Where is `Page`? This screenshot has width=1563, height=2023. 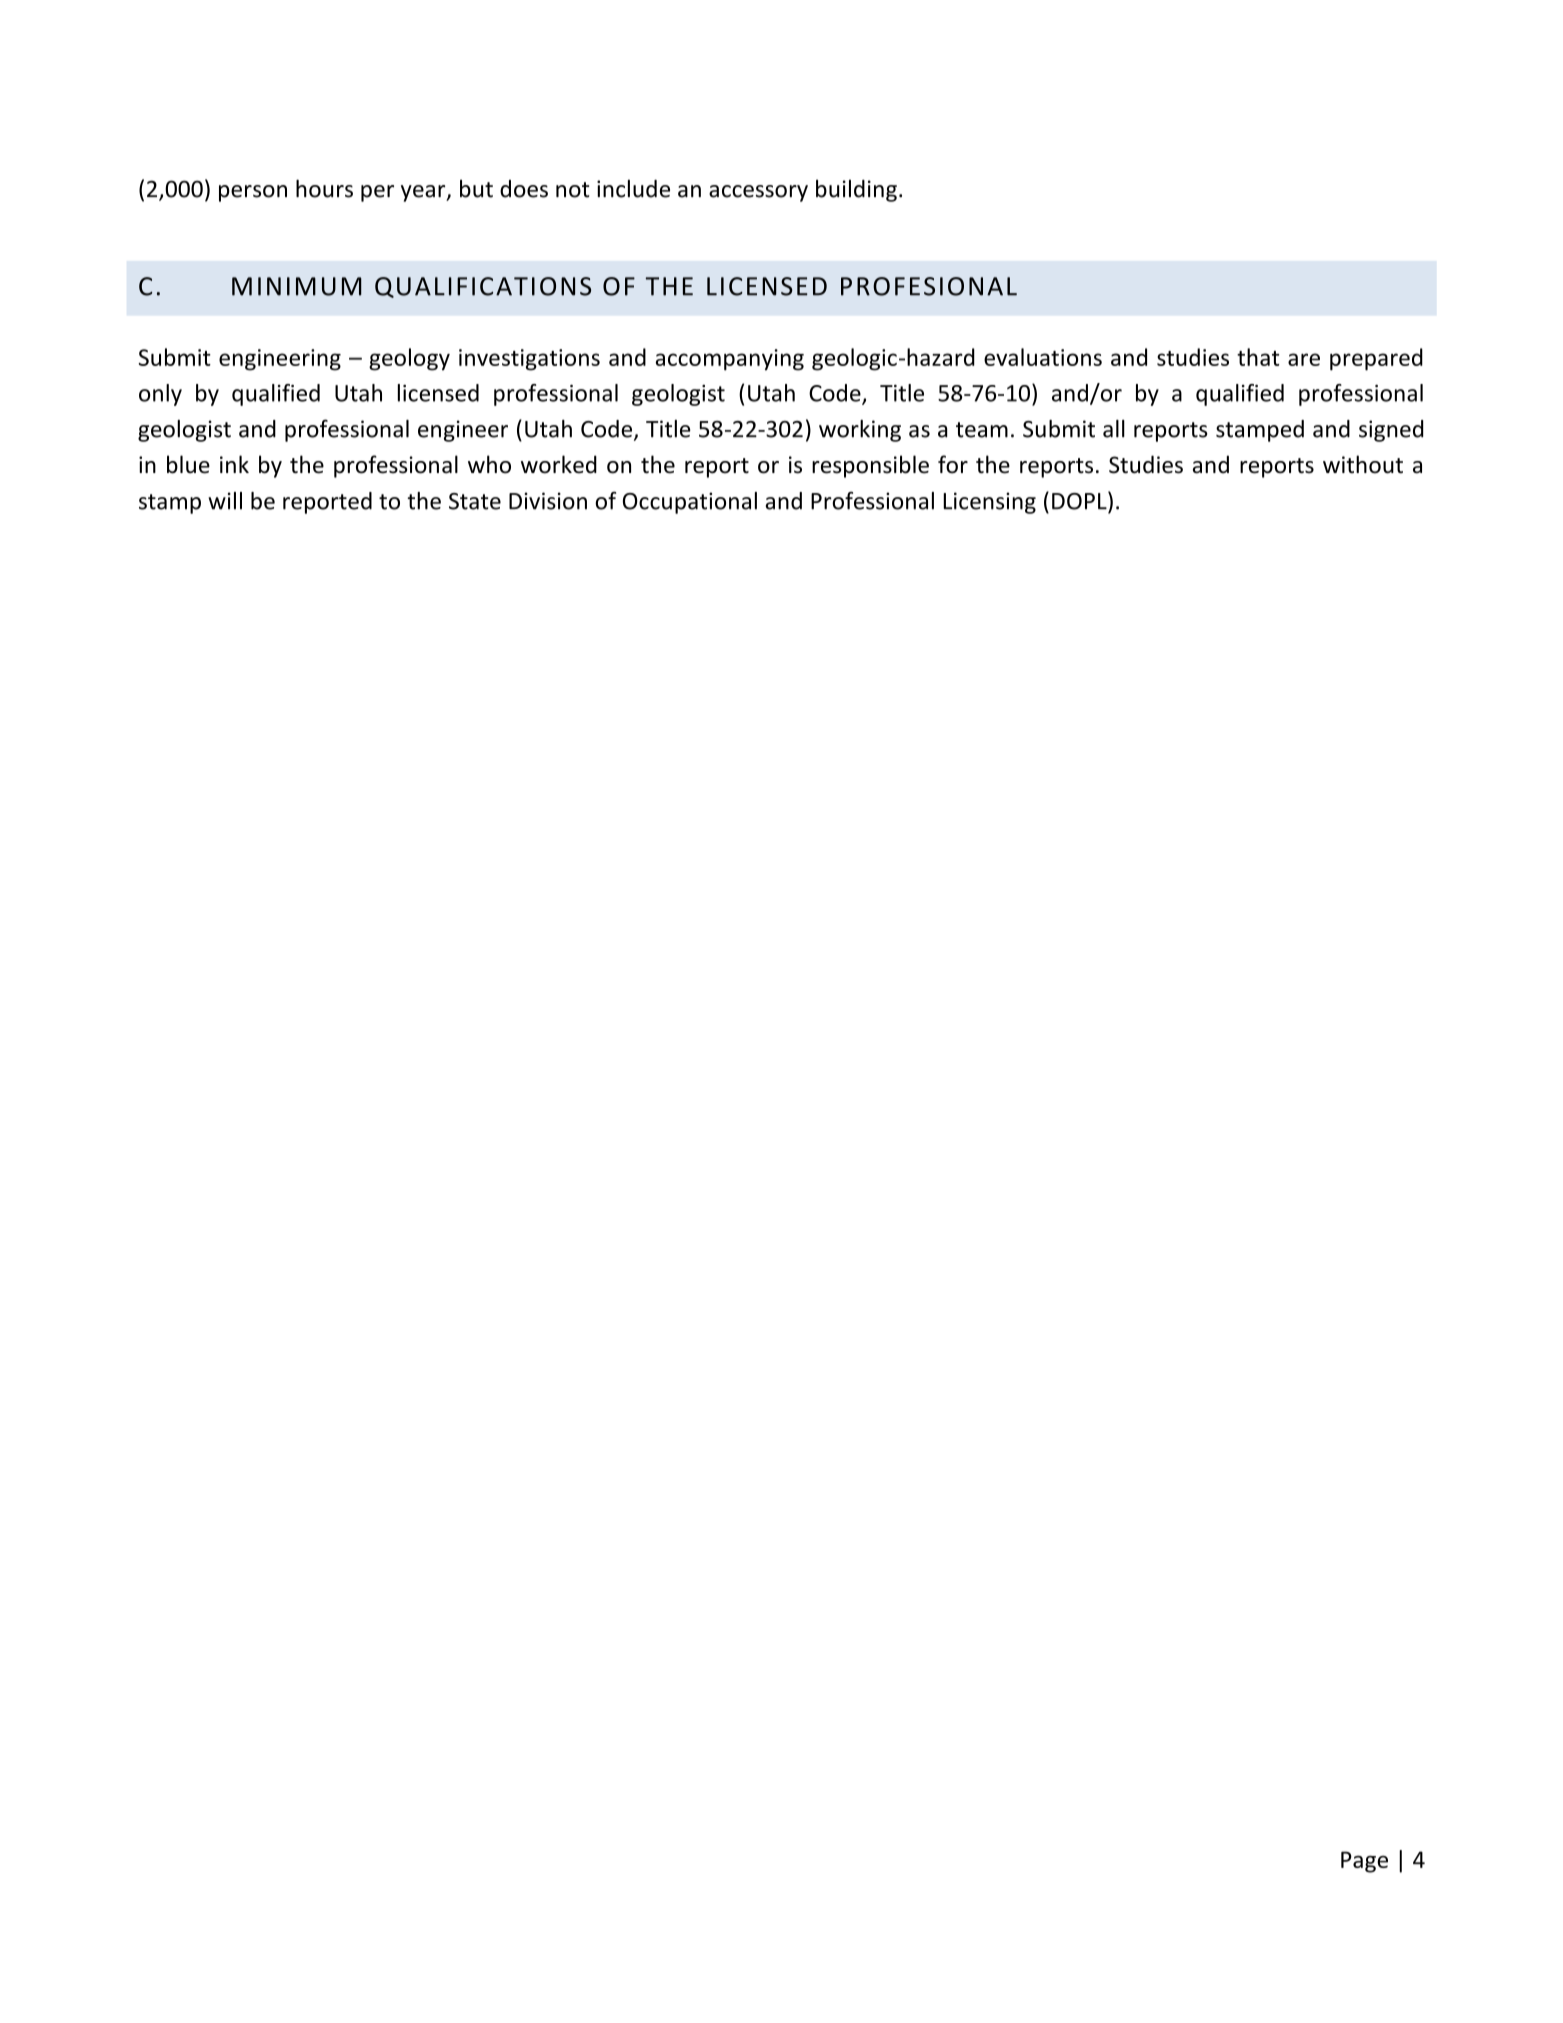
Page is located at coordinates (1364, 1862).
